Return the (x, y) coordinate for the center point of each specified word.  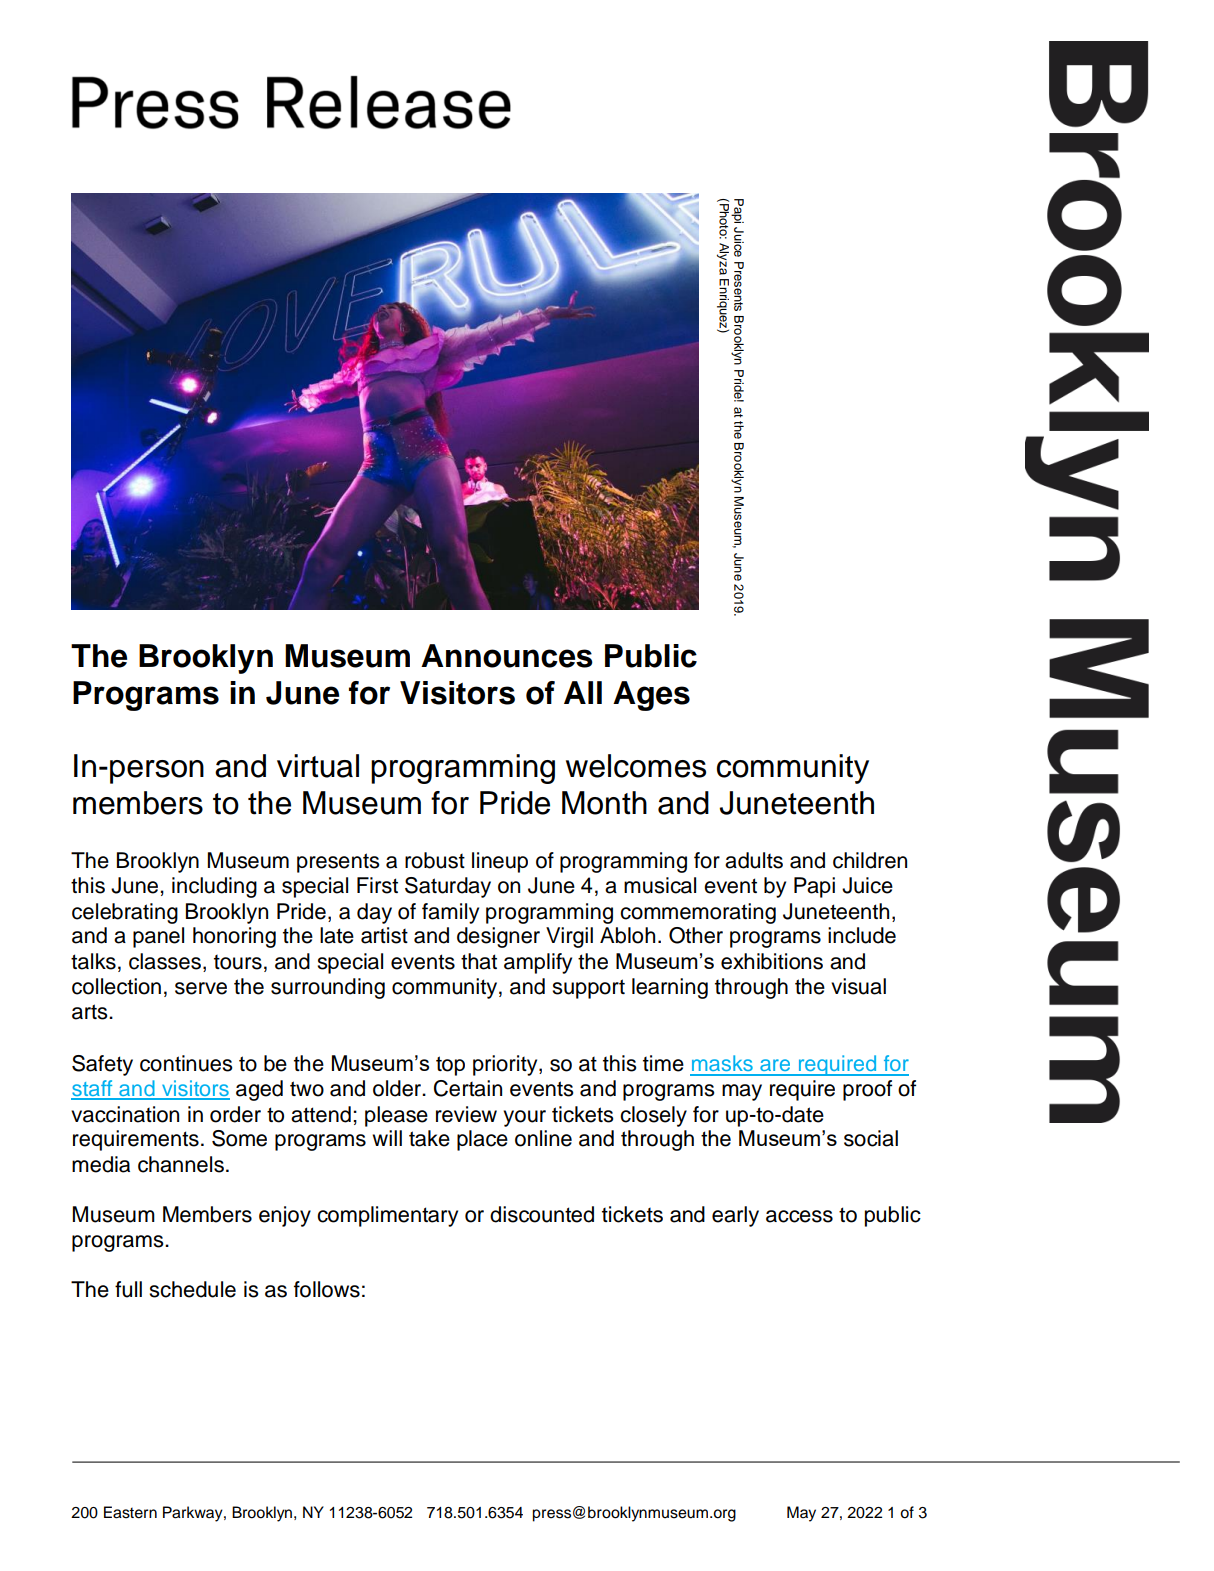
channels (181, 1164)
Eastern (130, 1512)
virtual (318, 766)
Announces (507, 656)
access (799, 1216)
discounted (542, 1214)
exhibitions (772, 961)
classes (165, 961)
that (479, 961)
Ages (651, 696)
